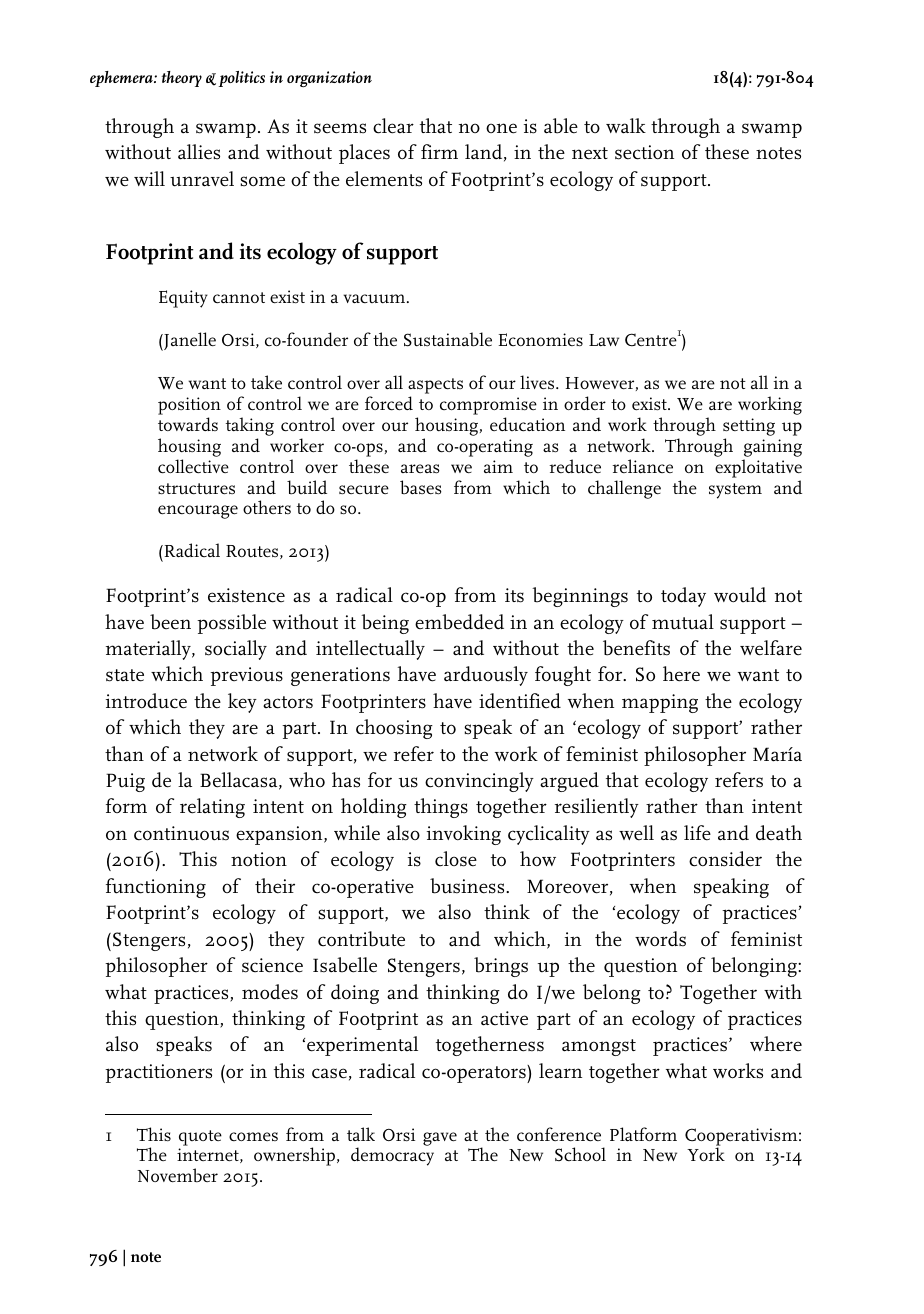 The height and width of the page is (1314, 924). Describe the element at coordinates (735, 491) in the page. I see `system` at that location.
